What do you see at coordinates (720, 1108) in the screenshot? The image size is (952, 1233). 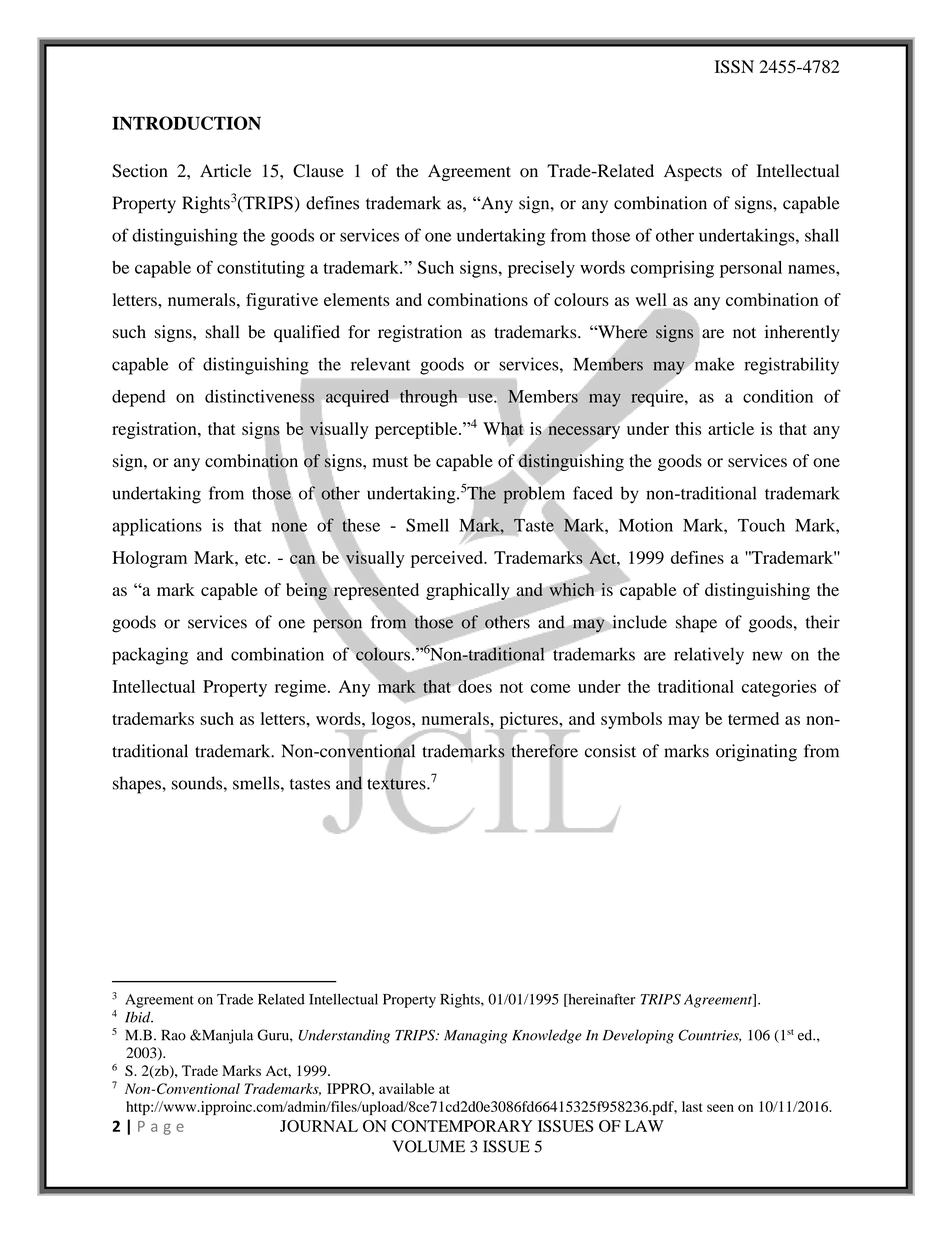 I see `seen` at bounding box center [720, 1108].
